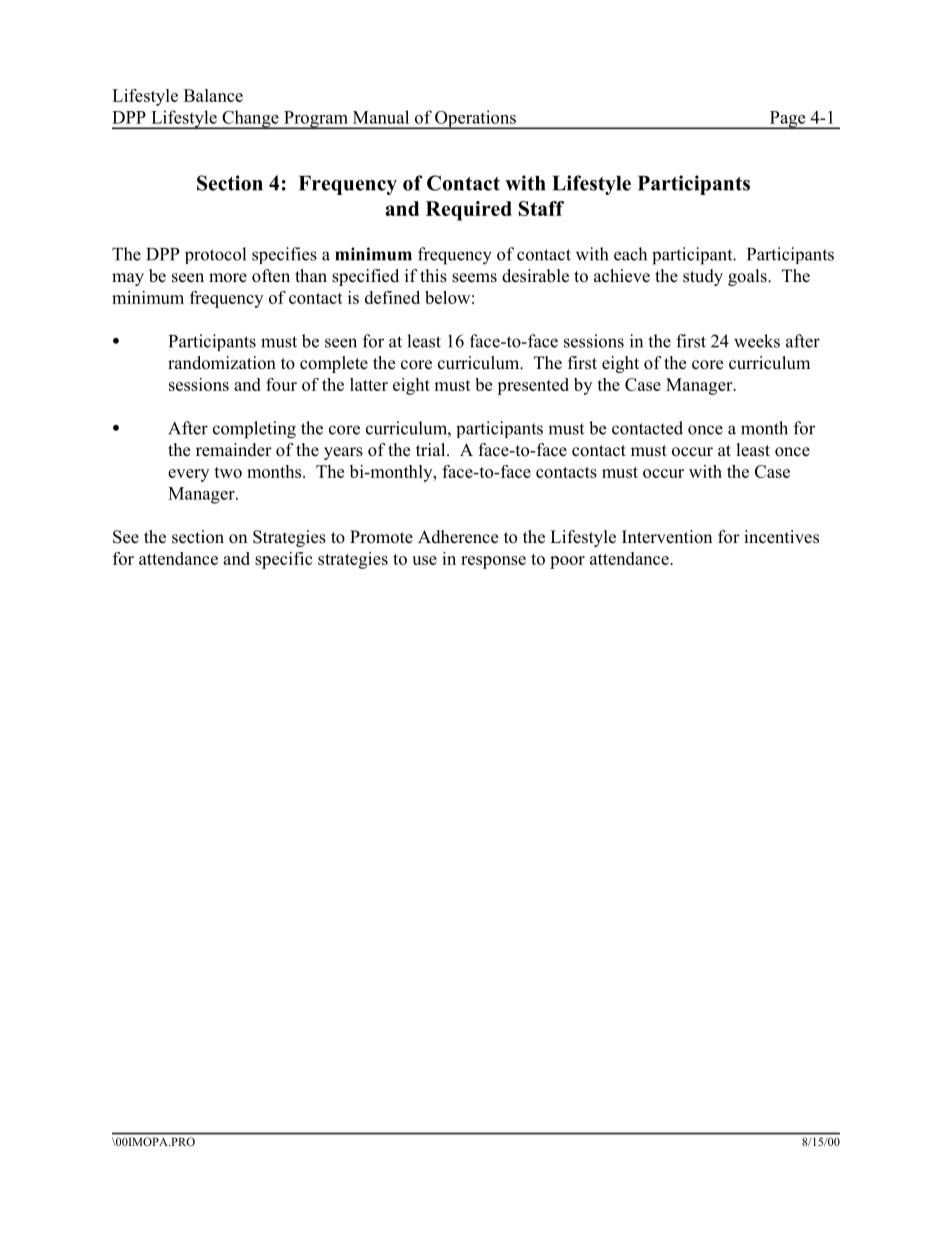 Image resolution: width=952 pixels, height=1233 pixels. I want to click on each, so click(630, 254).
